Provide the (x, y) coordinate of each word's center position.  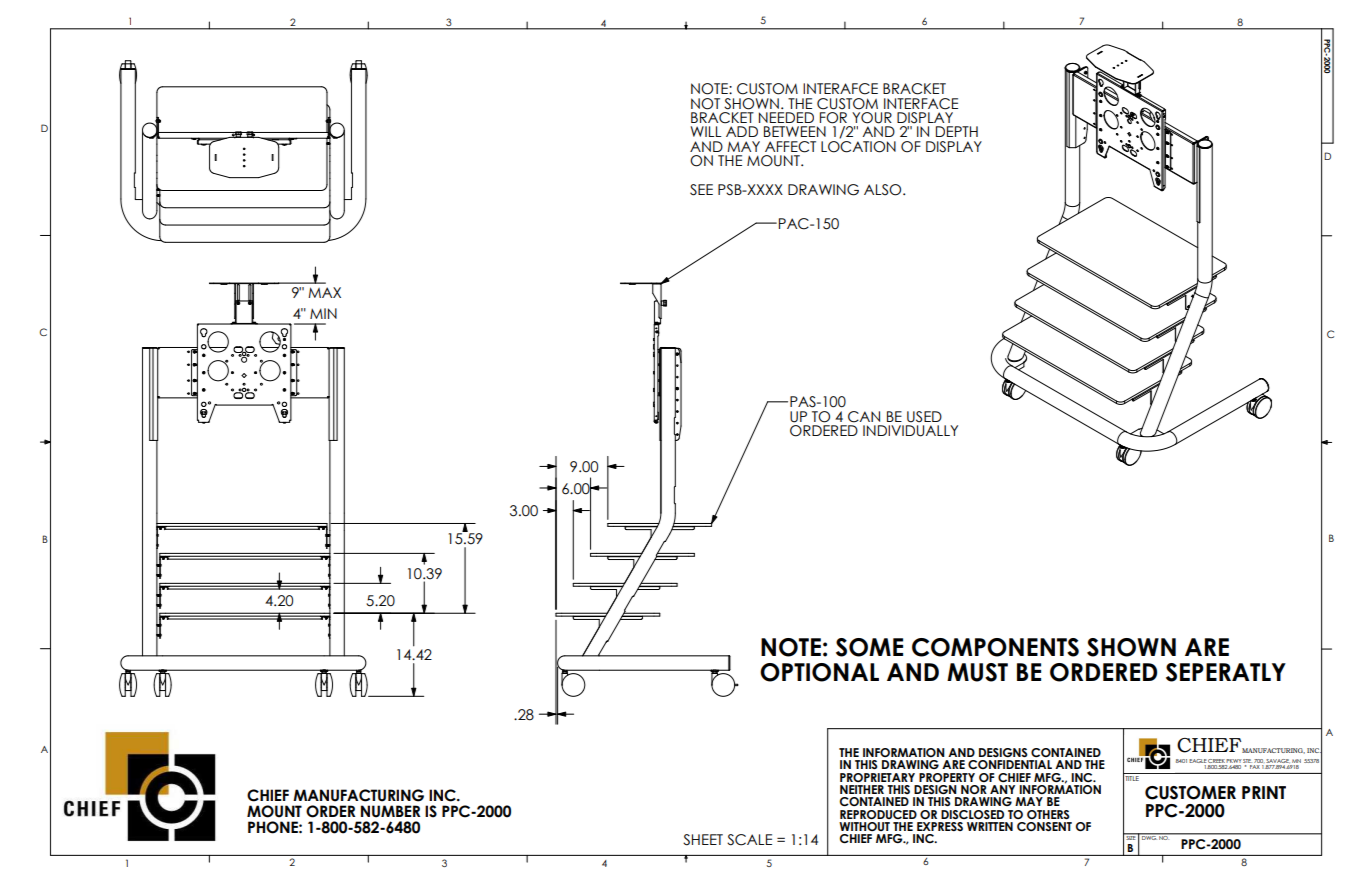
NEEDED (786, 117)
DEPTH (957, 131)
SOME (869, 647)
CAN (864, 417)
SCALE (749, 840)
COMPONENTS (995, 647)
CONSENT (1044, 826)
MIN (323, 313)
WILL (706, 131)
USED (924, 417)
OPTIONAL (819, 672)
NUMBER (390, 811)
